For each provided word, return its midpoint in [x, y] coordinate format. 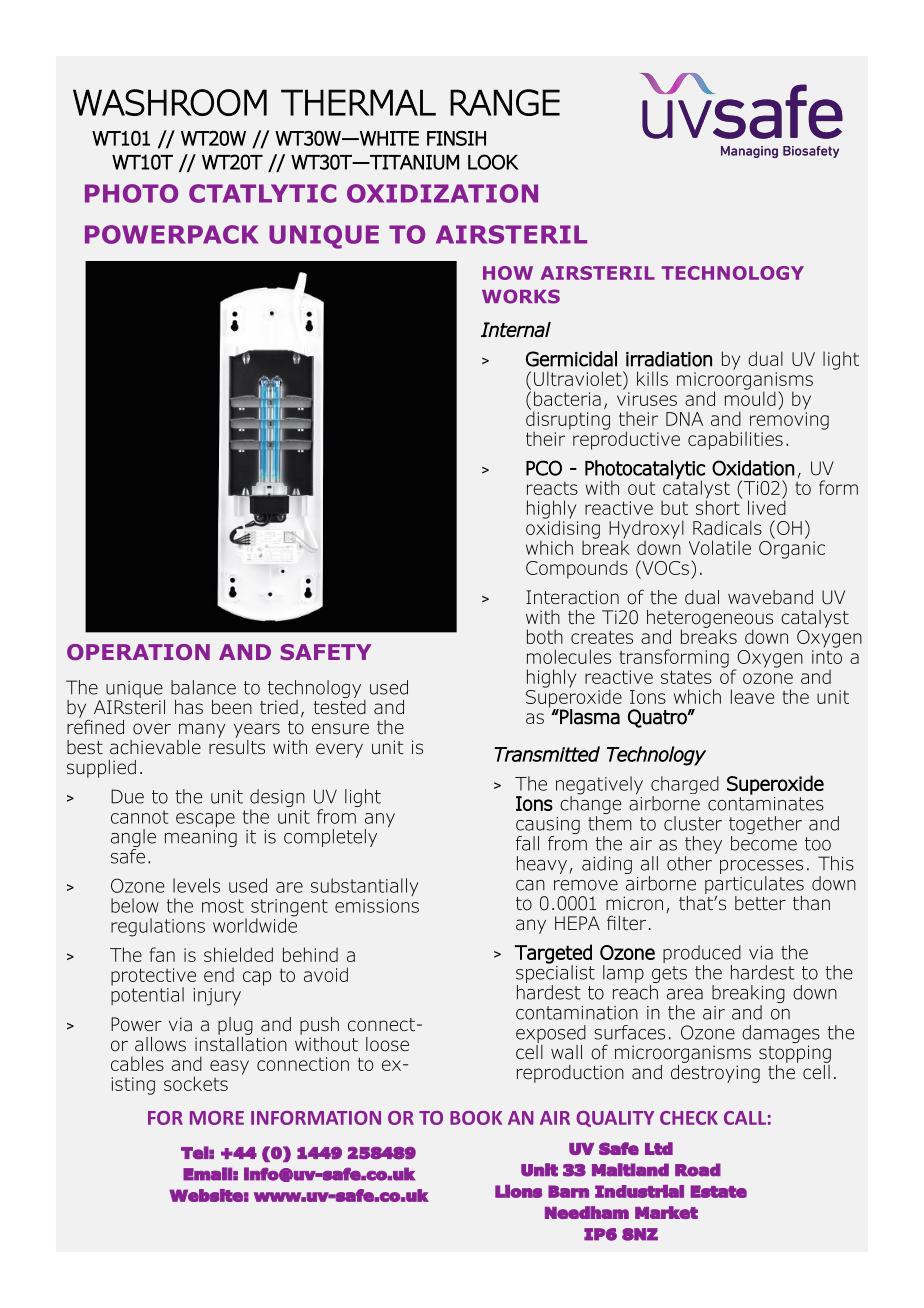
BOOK [476, 1118]
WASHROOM [170, 102]
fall [527, 843]
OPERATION [138, 652]
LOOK [493, 162]
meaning [201, 837]
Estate [719, 1191]
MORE [217, 1118]
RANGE [505, 102]
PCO [544, 468]
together [765, 826]
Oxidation [753, 468]
